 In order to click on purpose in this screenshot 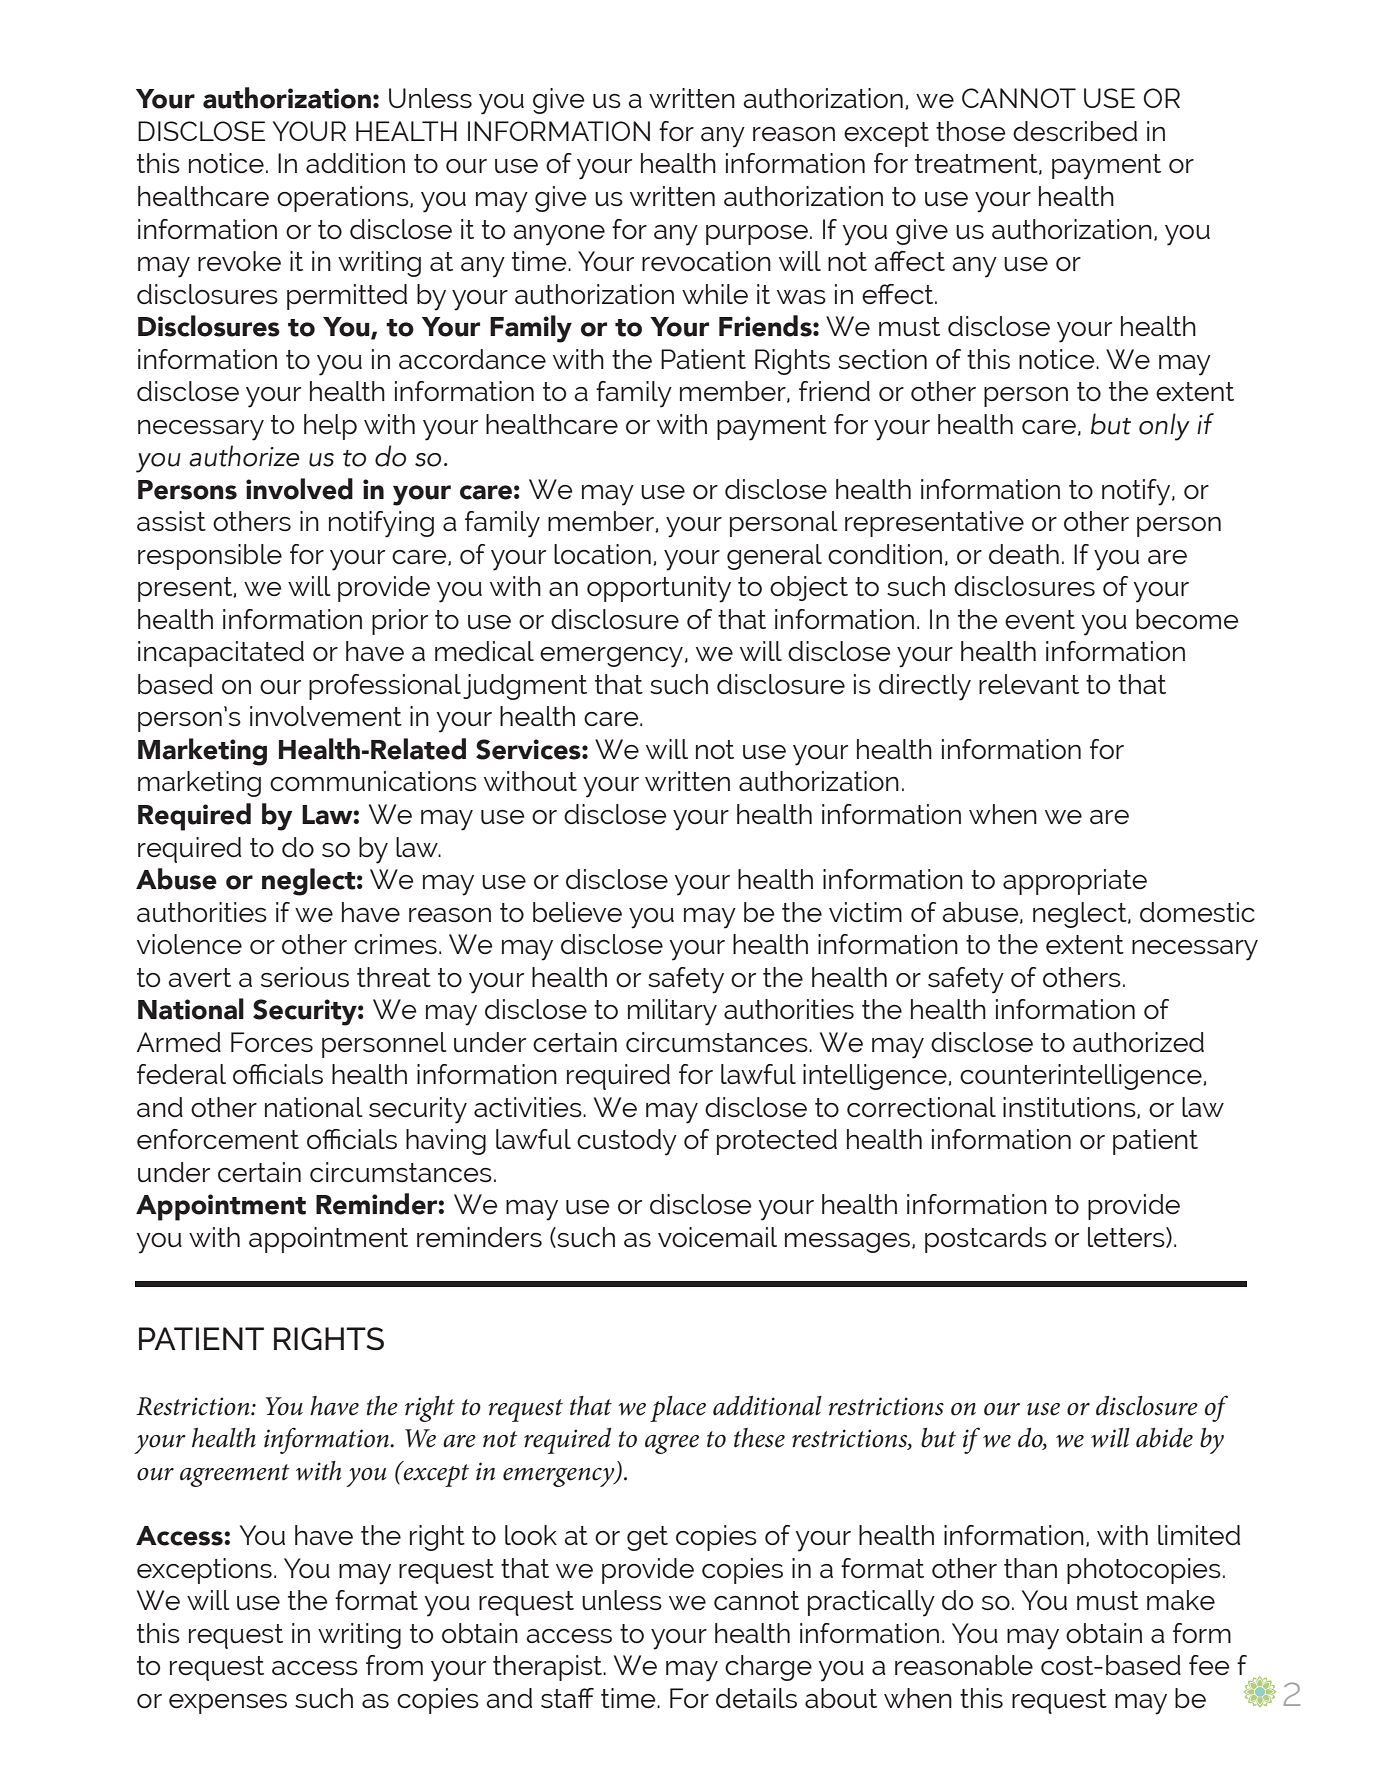, I will do `click(757, 235)`.
